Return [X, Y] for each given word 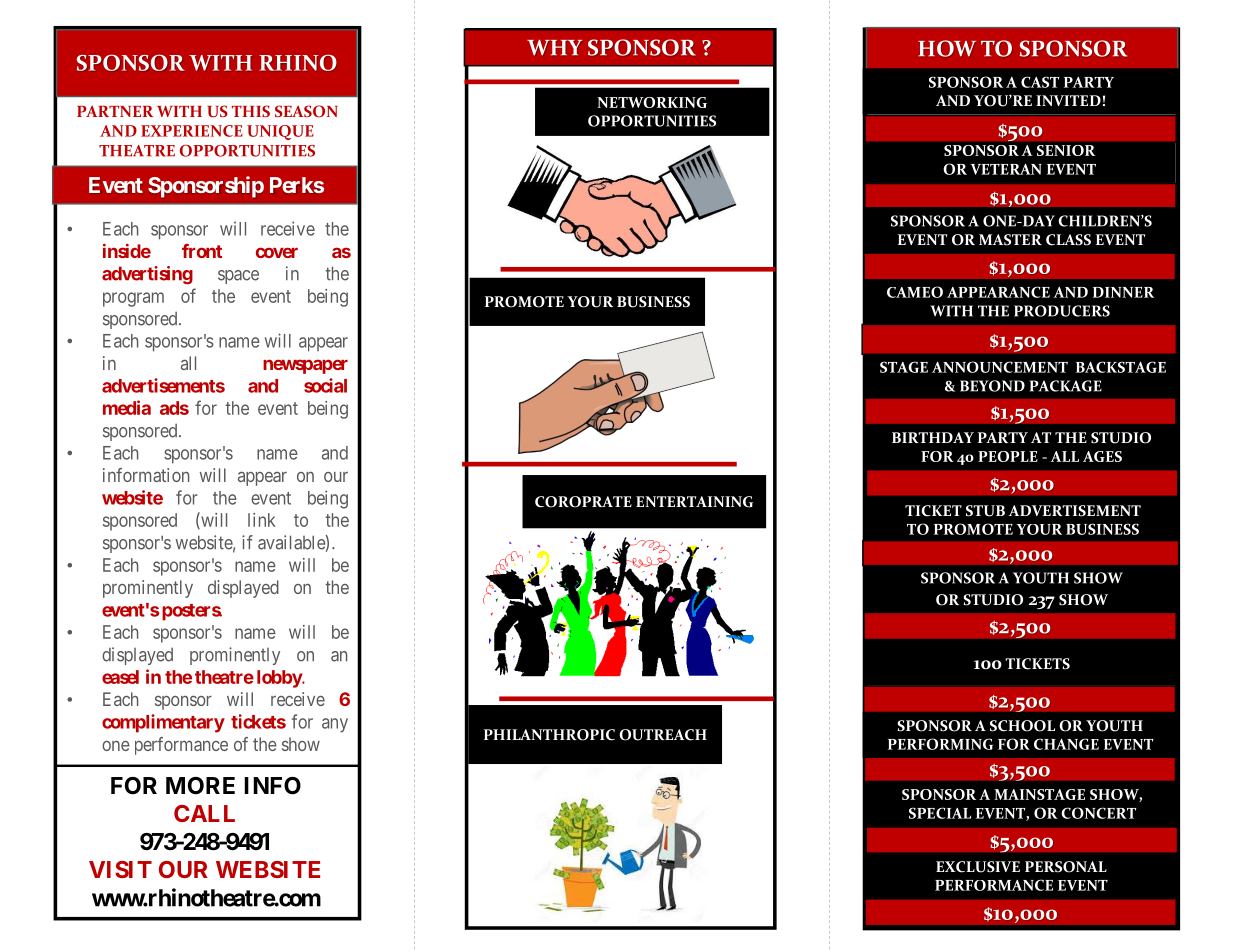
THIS [251, 111]
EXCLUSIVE [978, 867]
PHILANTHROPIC [549, 735]
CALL [204, 813]
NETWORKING [652, 102]
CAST [1040, 82]
